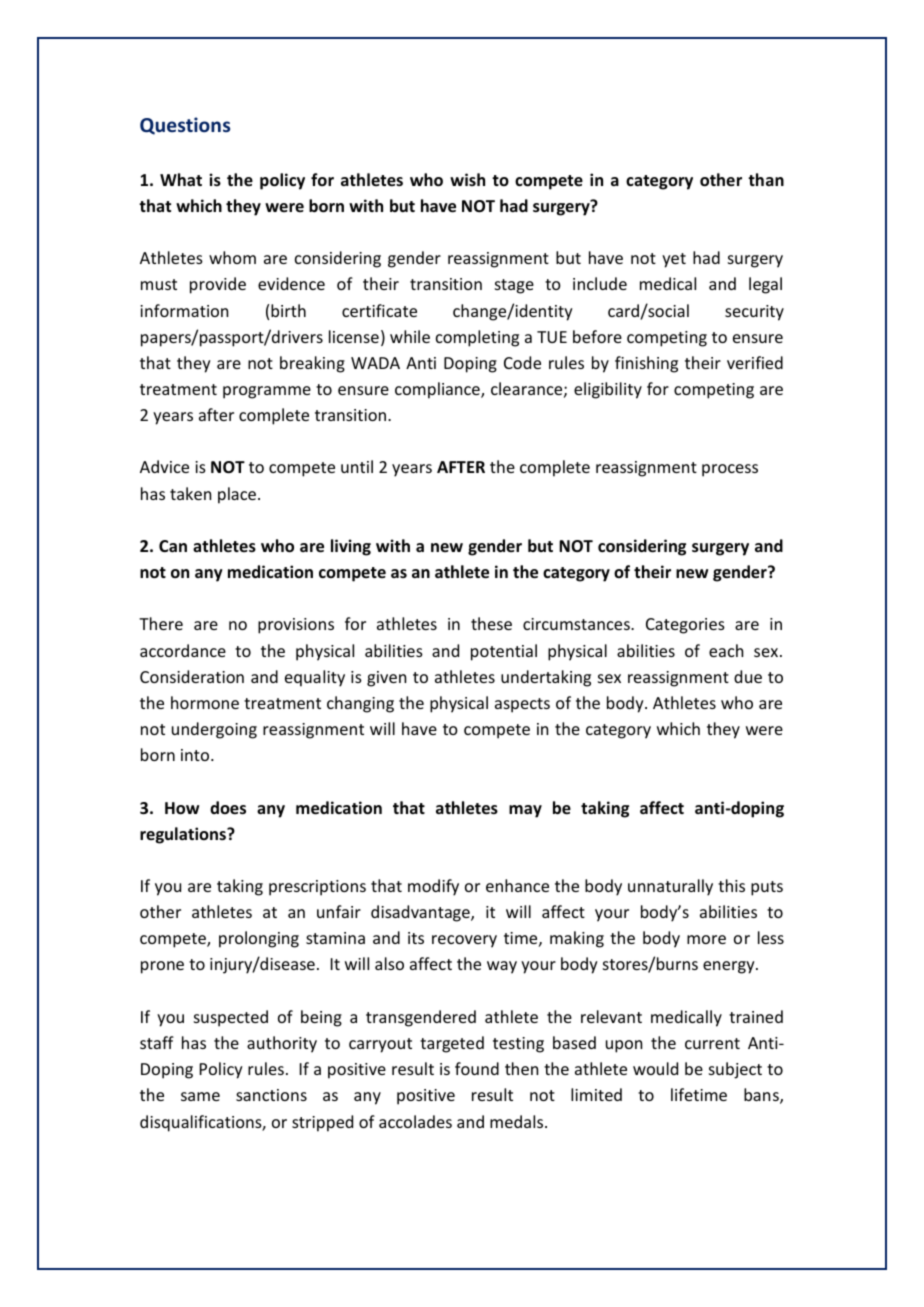 The width and height of the image is (924, 1307). What do you see at coordinates (477, 1068) in the image?
I see `found` at bounding box center [477, 1068].
